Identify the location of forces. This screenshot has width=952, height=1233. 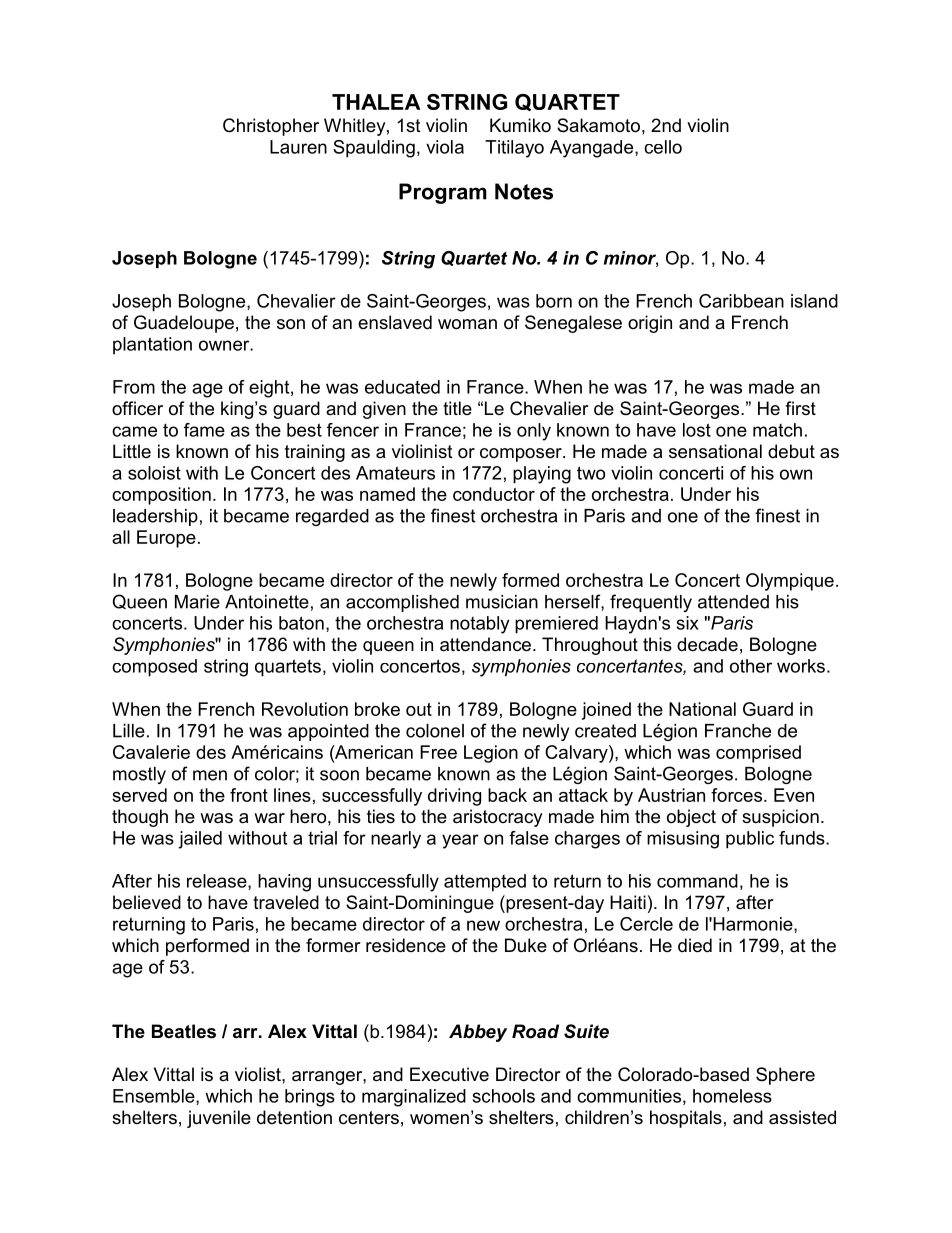
(736, 795).
